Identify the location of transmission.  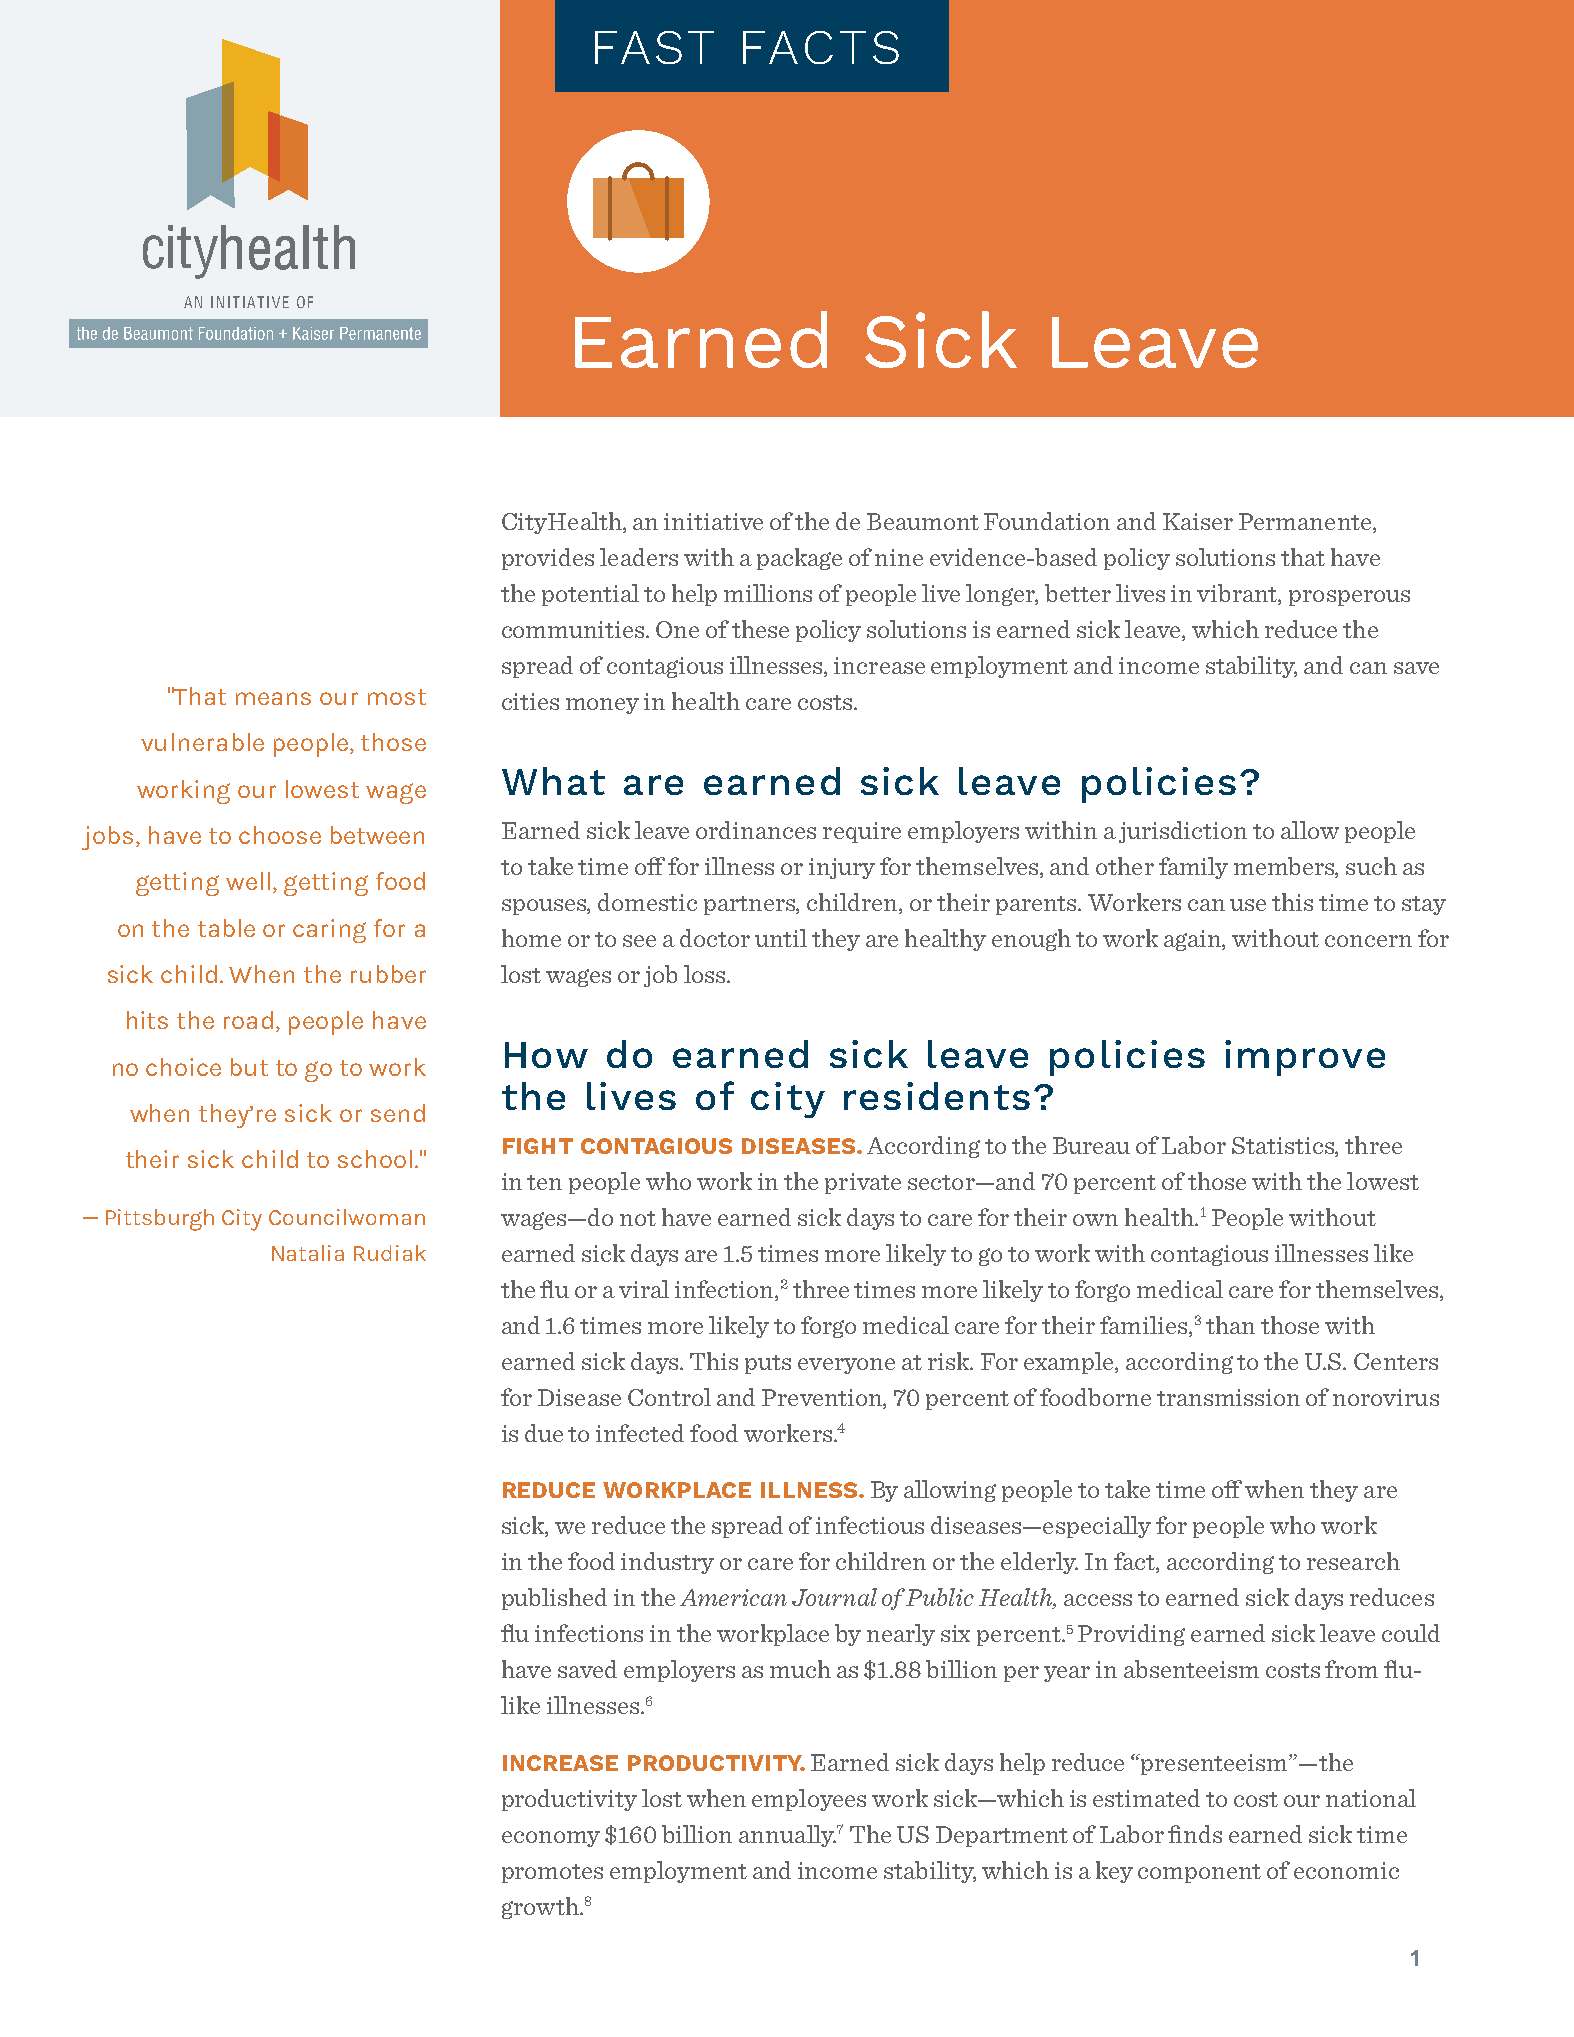
(1228, 1397).
